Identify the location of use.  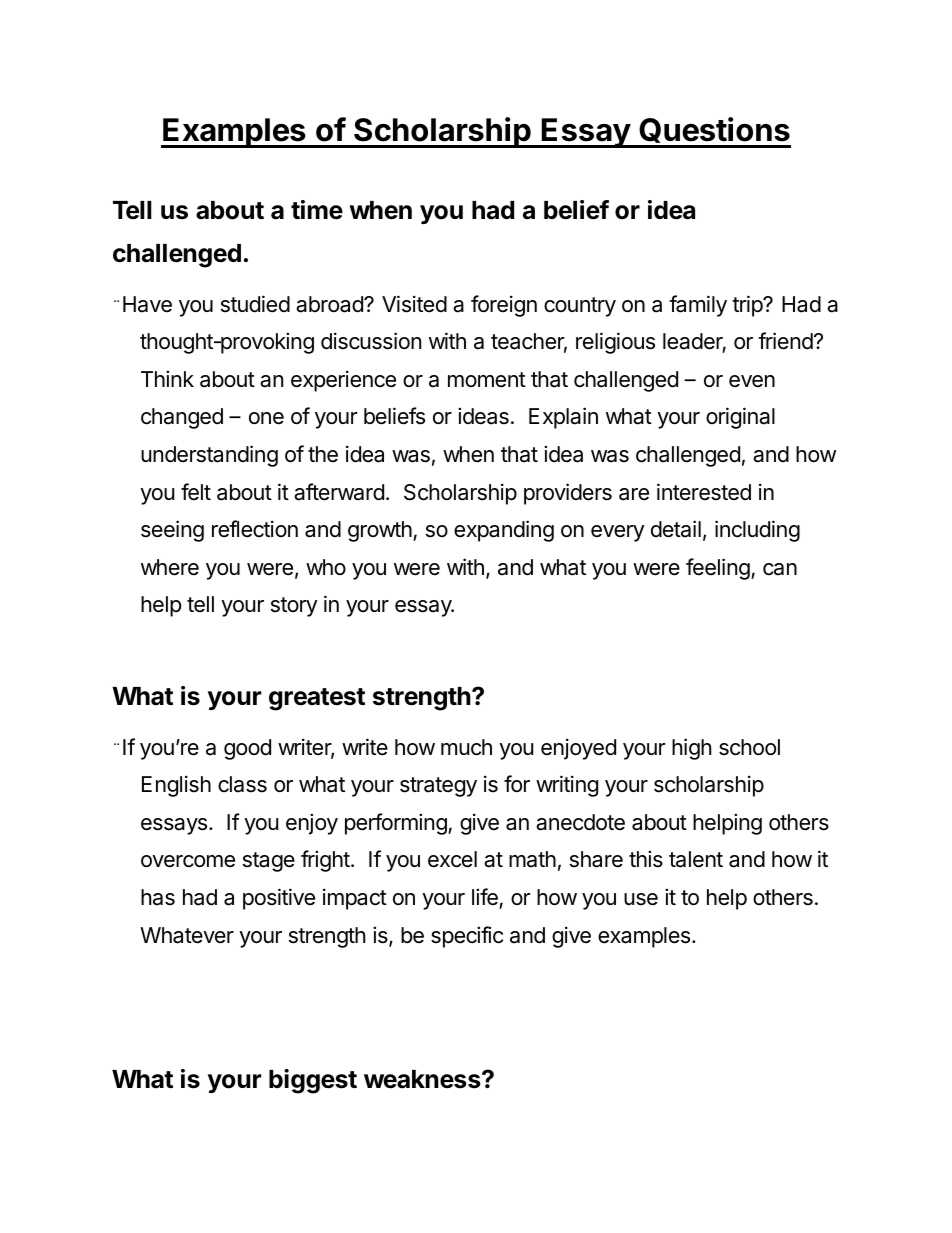
(641, 899).
